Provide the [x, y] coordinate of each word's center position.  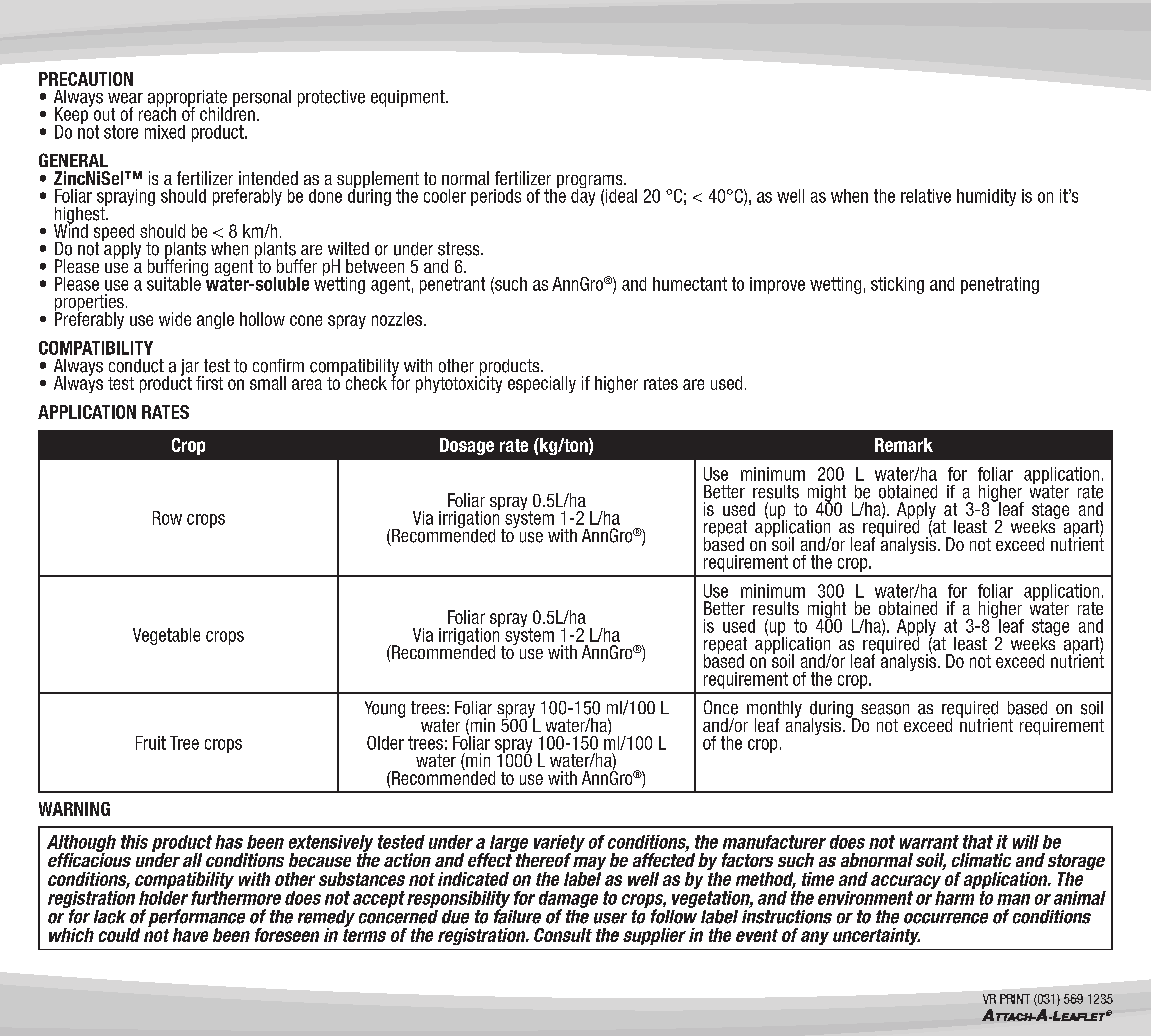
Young [385, 709]
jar [191, 368]
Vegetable [166, 636]
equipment [409, 98]
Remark [904, 445]
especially [542, 384]
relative [926, 196]
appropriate [187, 99]
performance [196, 919]
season [885, 709]
